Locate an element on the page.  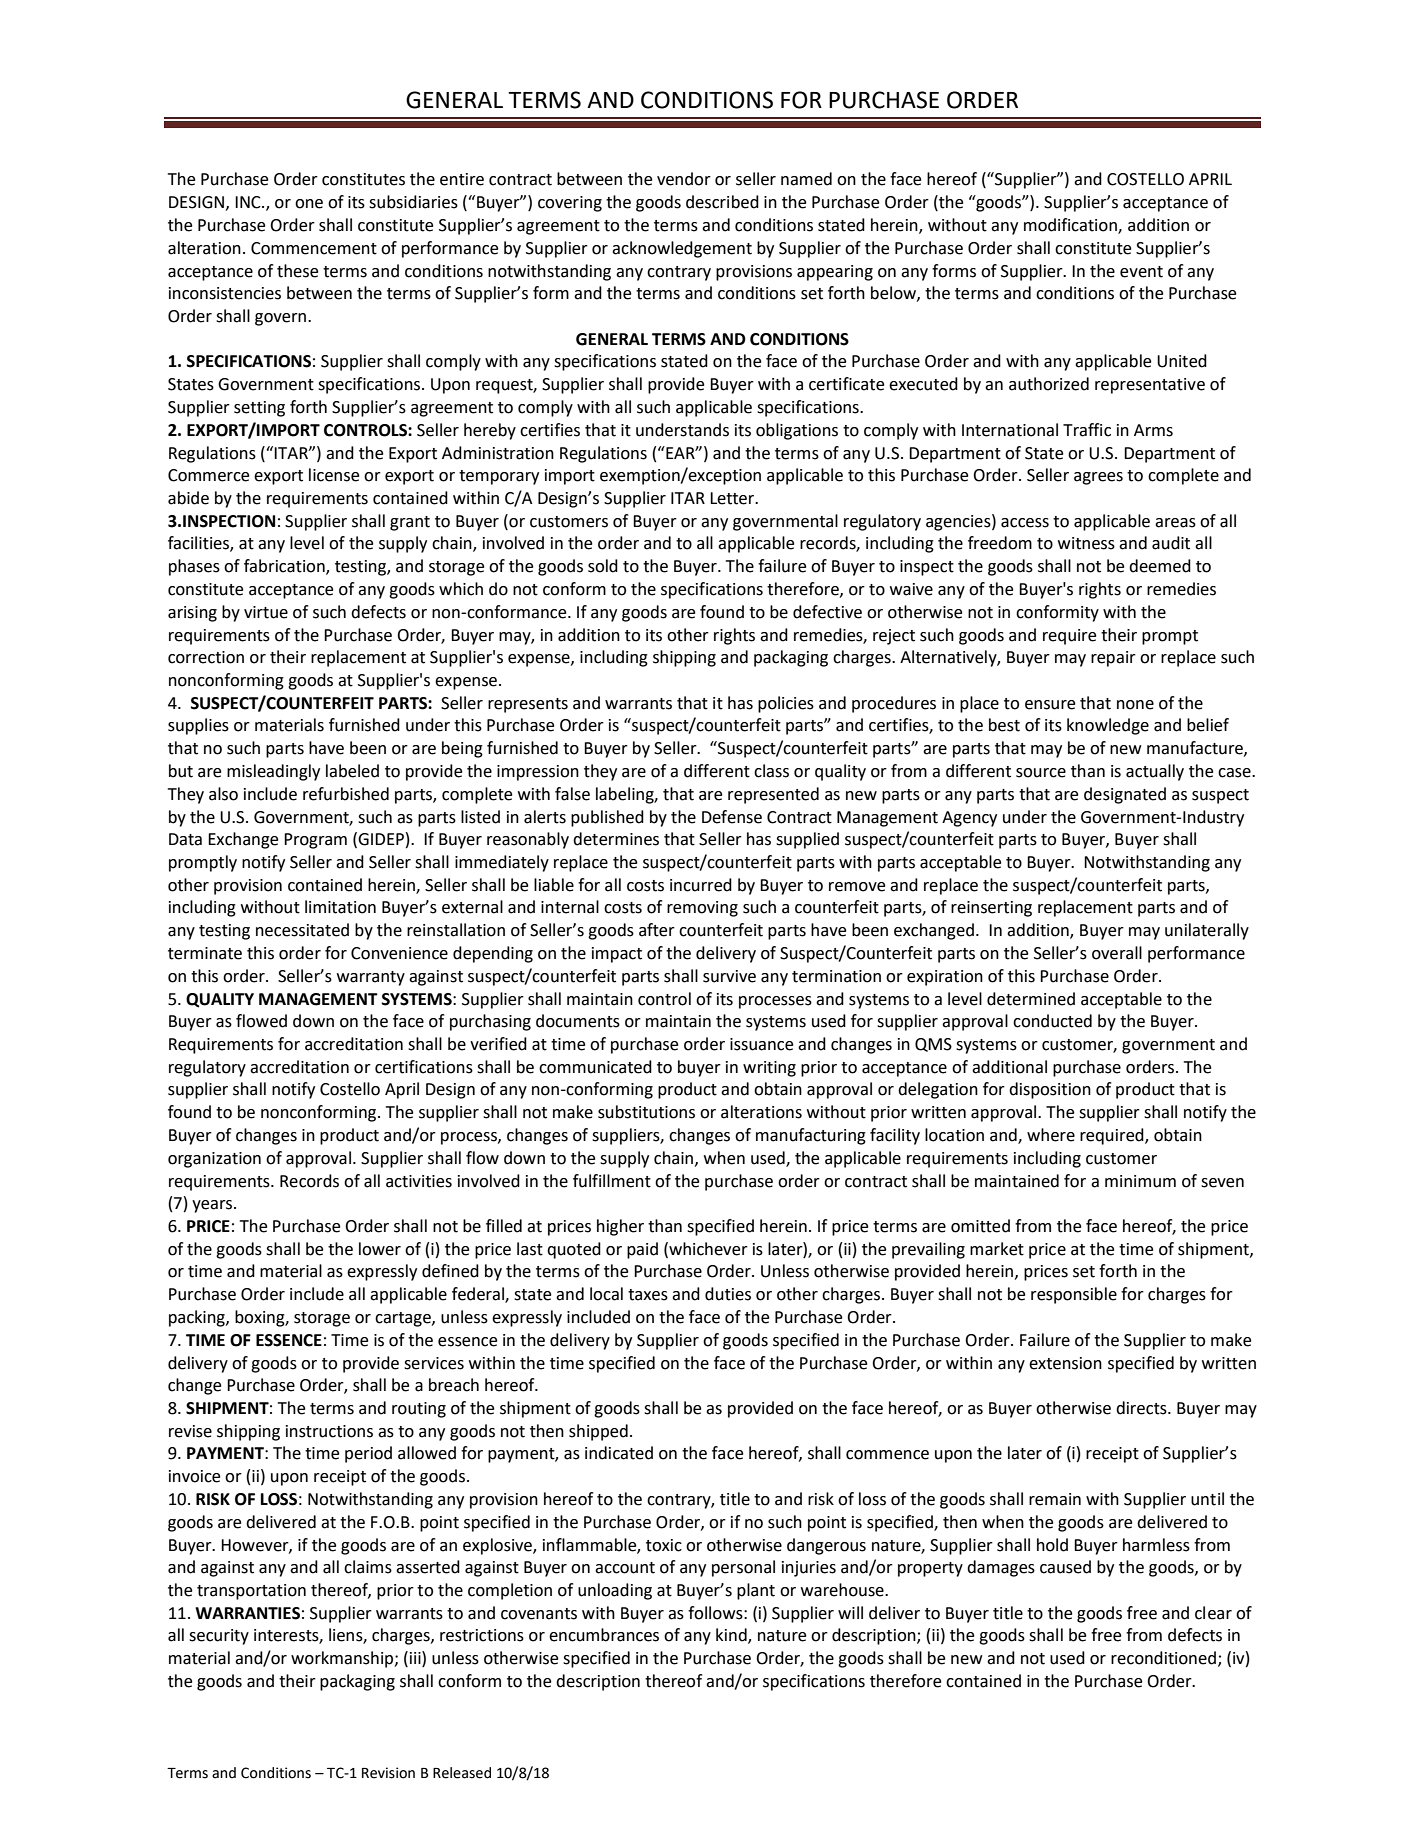
modification is located at coordinates (1071, 226).
